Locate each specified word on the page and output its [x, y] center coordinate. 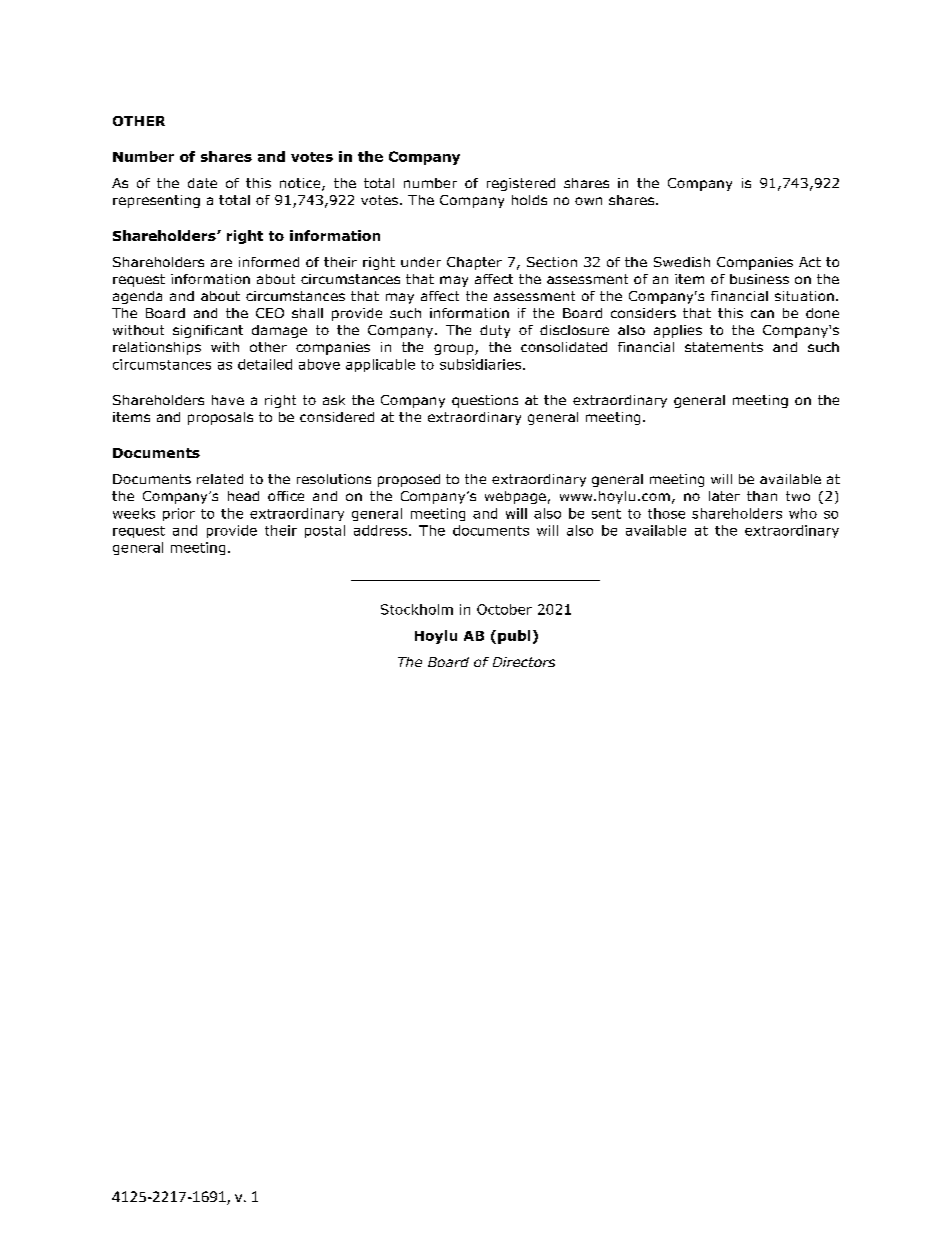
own [588, 201]
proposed [409, 480]
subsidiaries [482, 364]
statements [724, 347]
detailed [265, 364]
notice [301, 184]
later [724, 496]
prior [179, 514]
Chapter [474, 263]
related [220, 479]
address [382, 530]
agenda [137, 297]
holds [529, 200]
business [759, 279]
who [803, 513]
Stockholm [417, 609]
